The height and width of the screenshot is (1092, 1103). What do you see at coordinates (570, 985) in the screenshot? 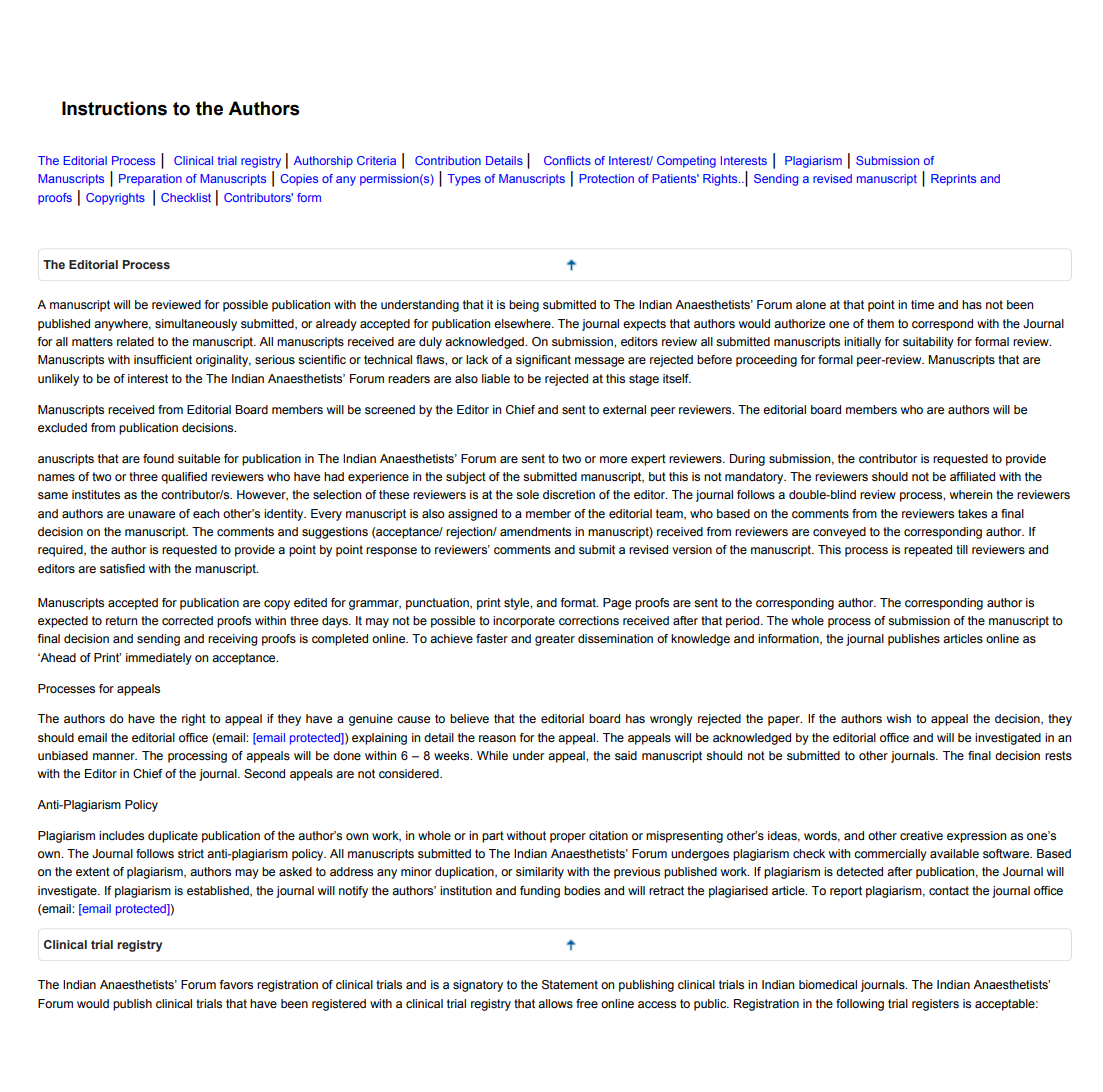
I see `Statement` at bounding box center [570, 985].
